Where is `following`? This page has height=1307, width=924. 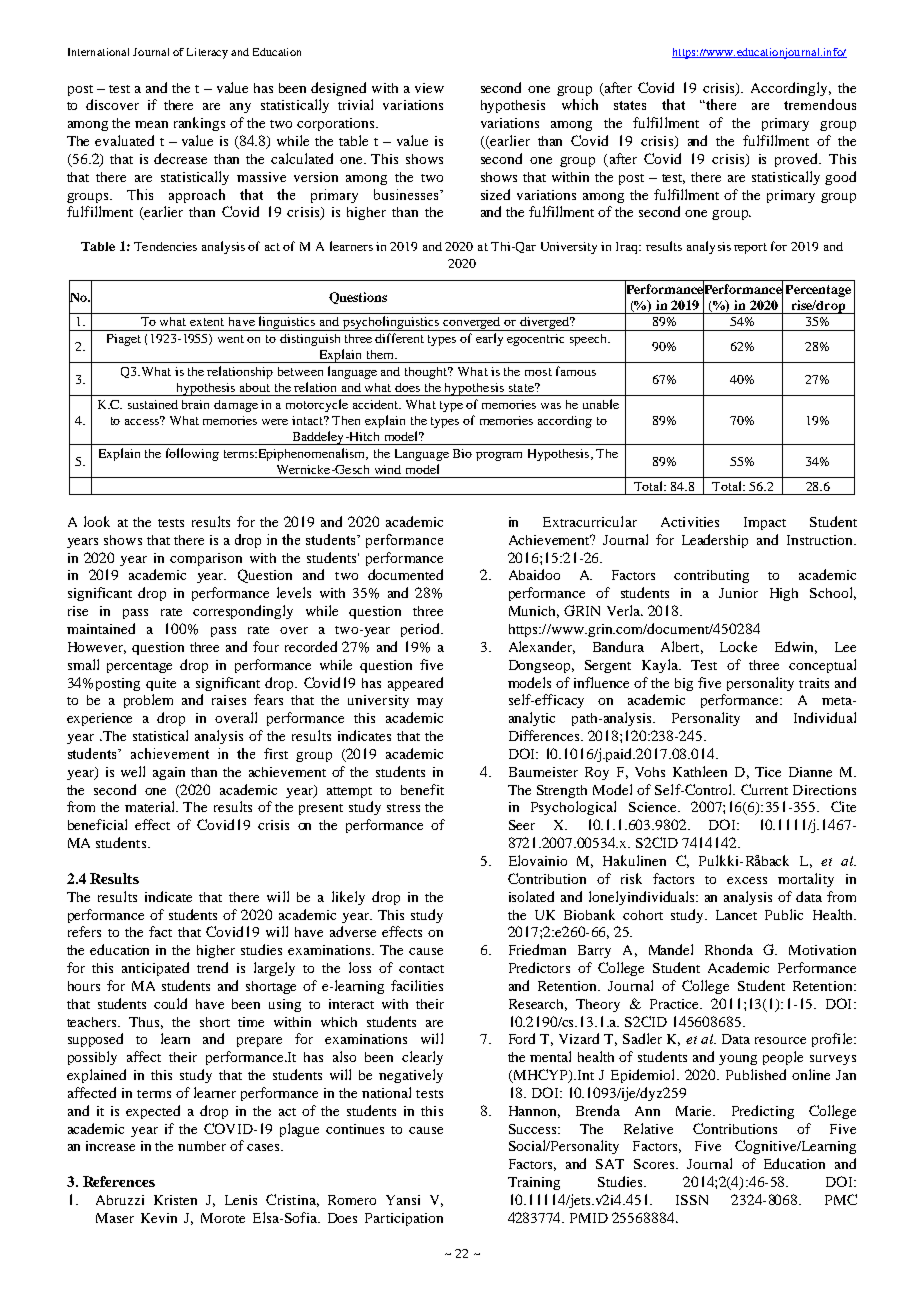
following is located at coordinates (192, 454).
